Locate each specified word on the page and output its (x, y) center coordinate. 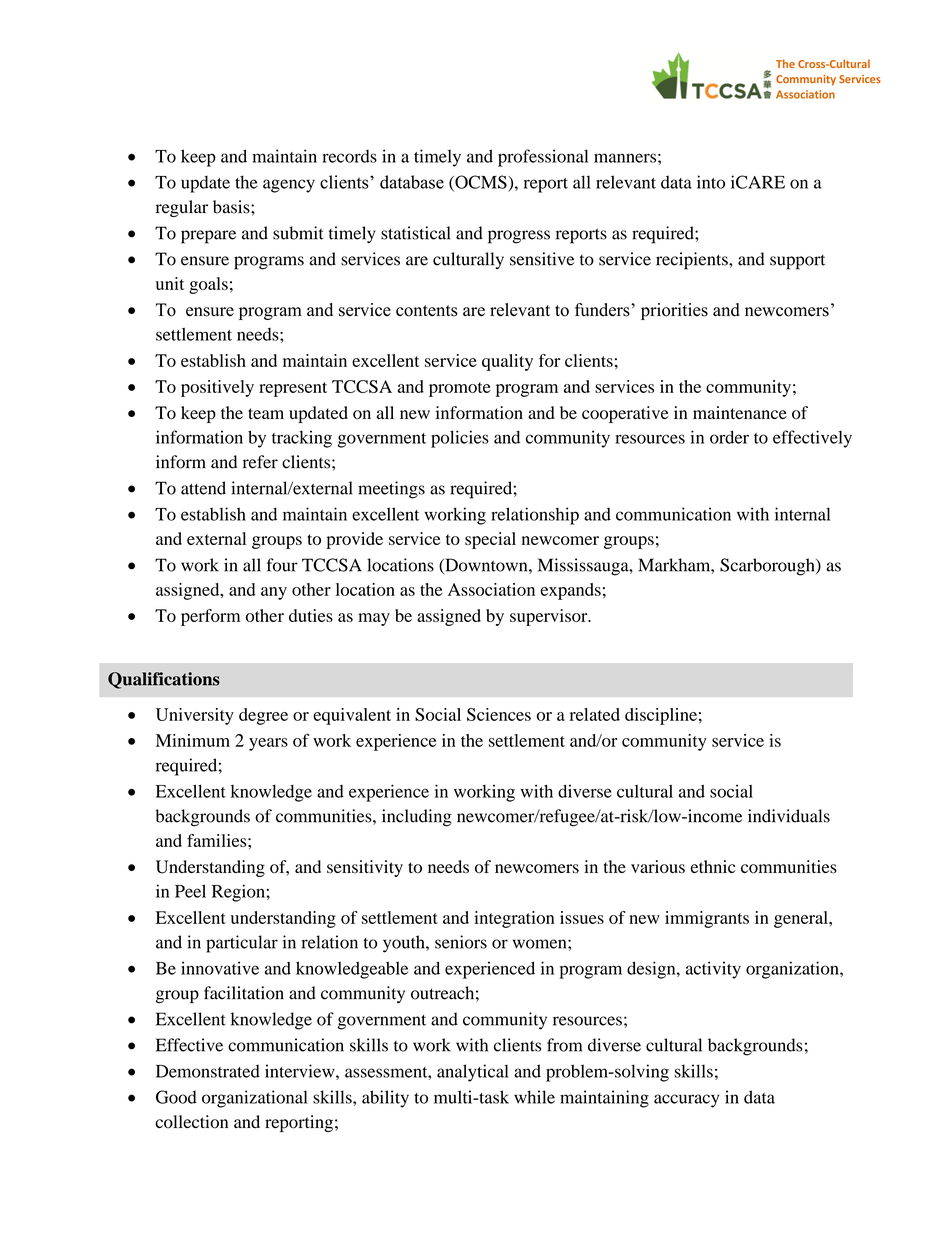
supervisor (550, 617)
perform (210, 617)
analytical (473, 1073)
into (711, 182)
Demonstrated (208, 1071)
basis (232, 207)
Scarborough (768, 567)
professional (543, 158)
